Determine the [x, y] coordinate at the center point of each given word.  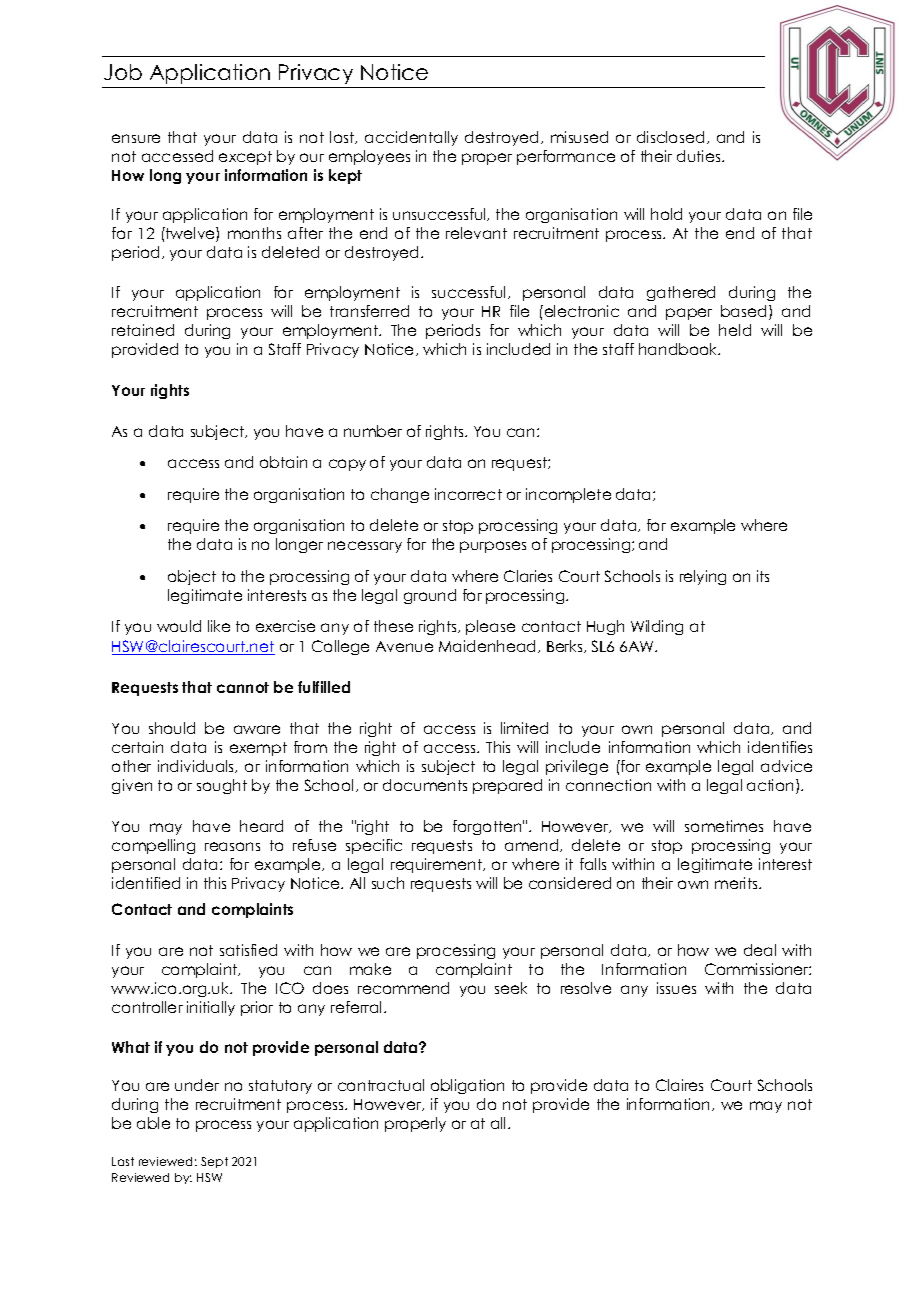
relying [703, 577]
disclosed [670, 137]
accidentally [411, 138]
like [219, 626]
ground [430, 596]
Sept [214, 1162]
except [245, 158]
